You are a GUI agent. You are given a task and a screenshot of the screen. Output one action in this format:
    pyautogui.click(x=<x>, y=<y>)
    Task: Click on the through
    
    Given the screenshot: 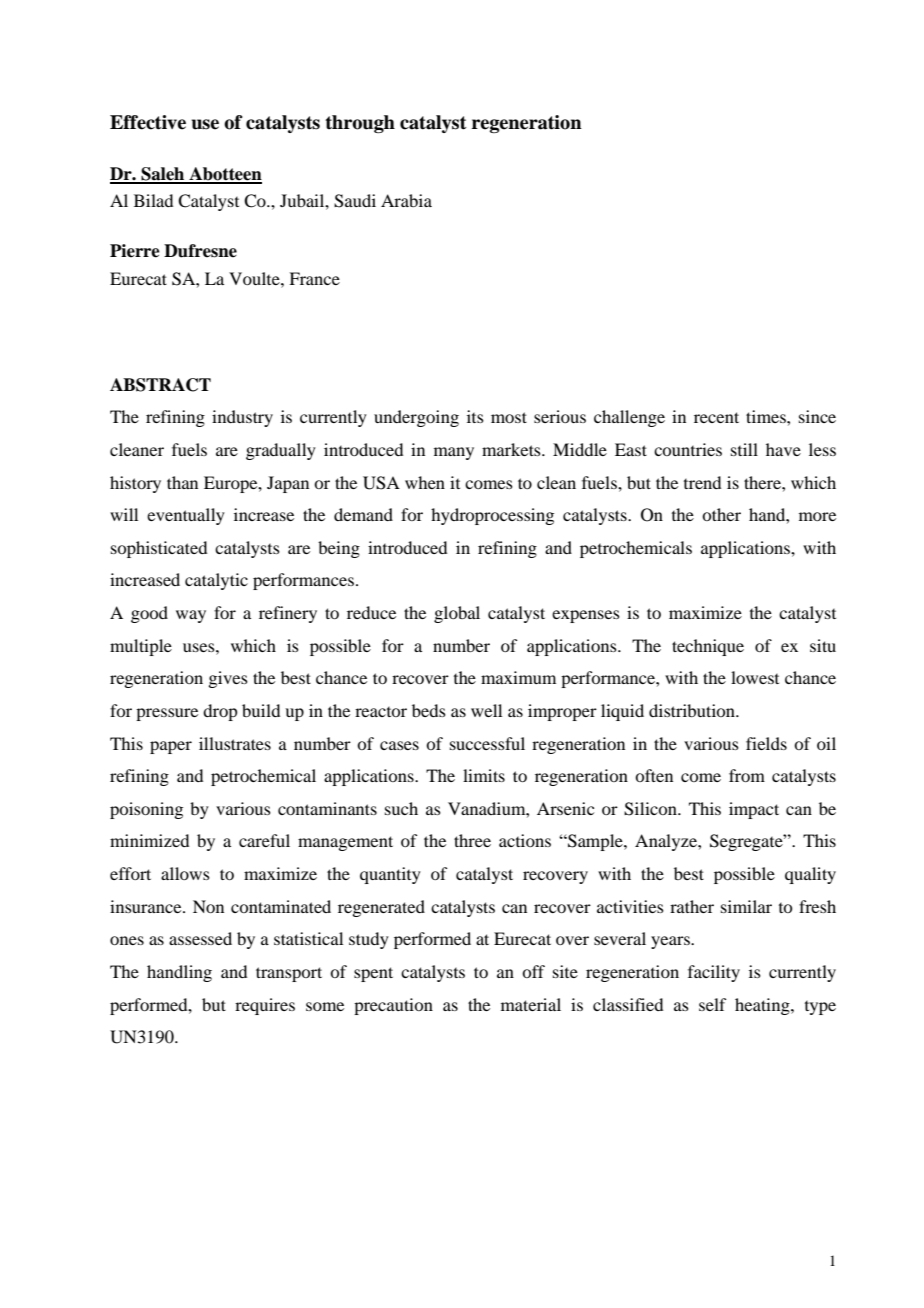 What is the action you would take?
    pyautogui.click(x=360, y=124)
